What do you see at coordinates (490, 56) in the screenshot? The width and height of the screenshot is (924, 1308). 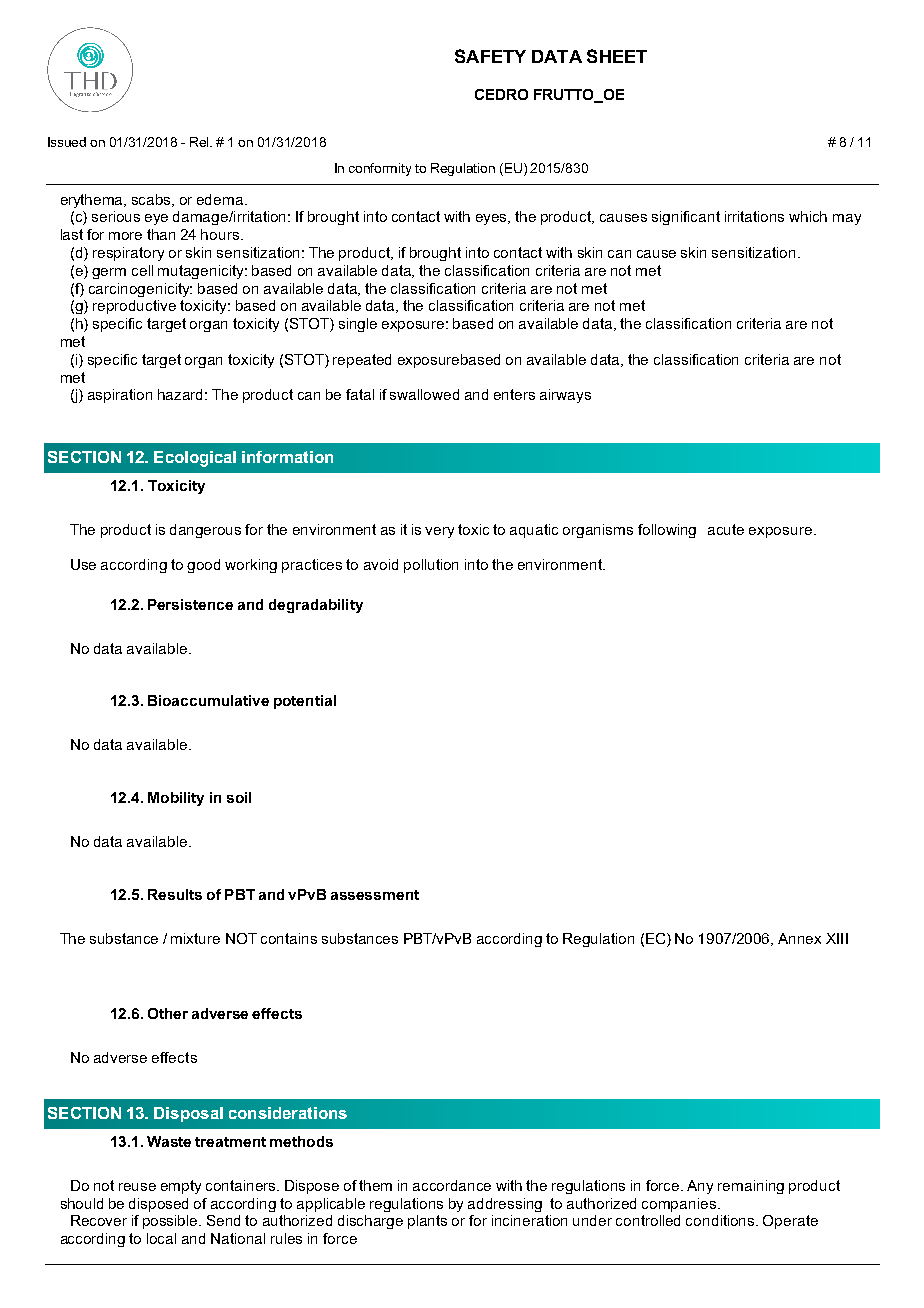 I see `SAFETY` at bounding box center [490, 56].
